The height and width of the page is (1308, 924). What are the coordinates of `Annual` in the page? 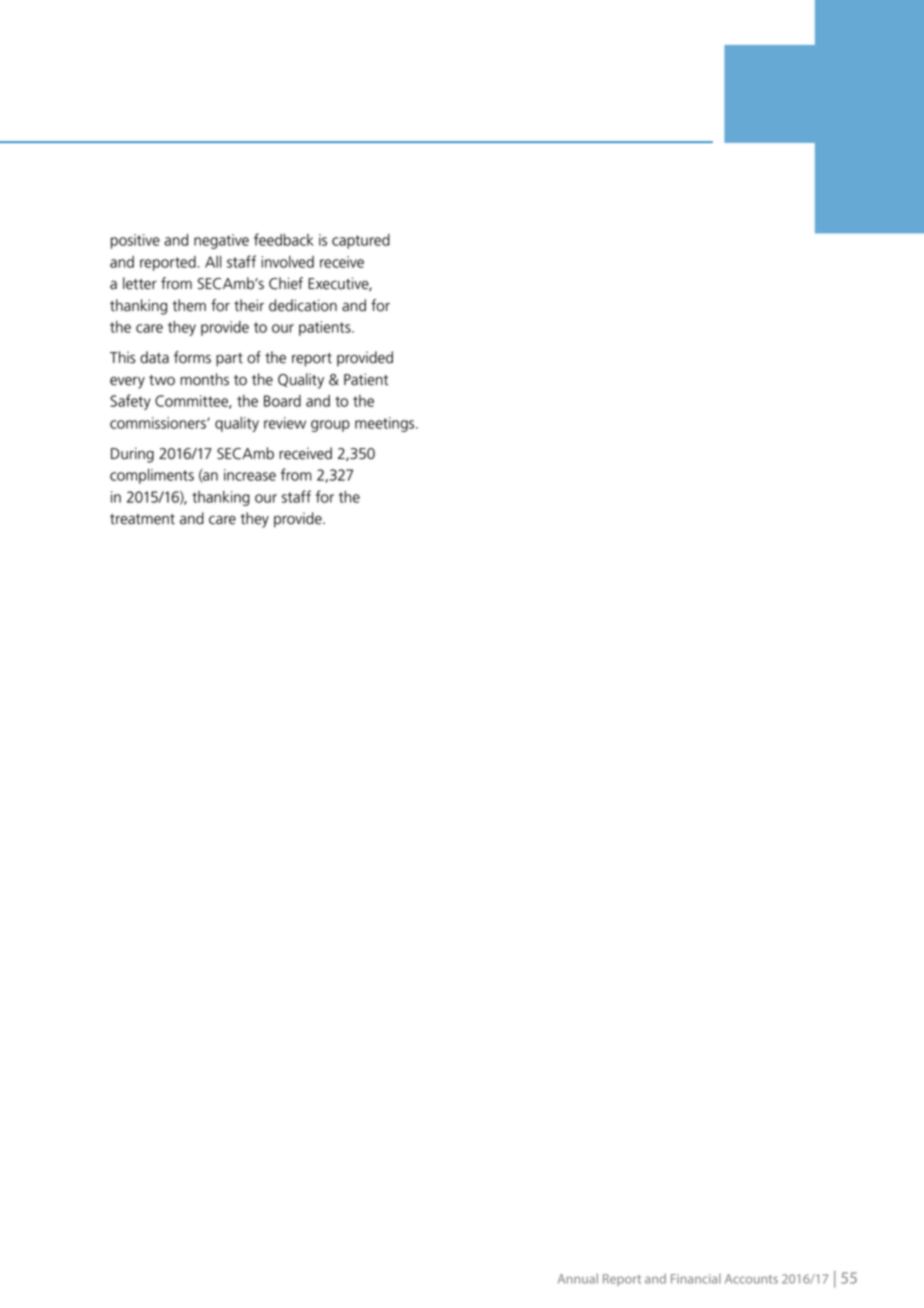 It's located at (578, 1279).
